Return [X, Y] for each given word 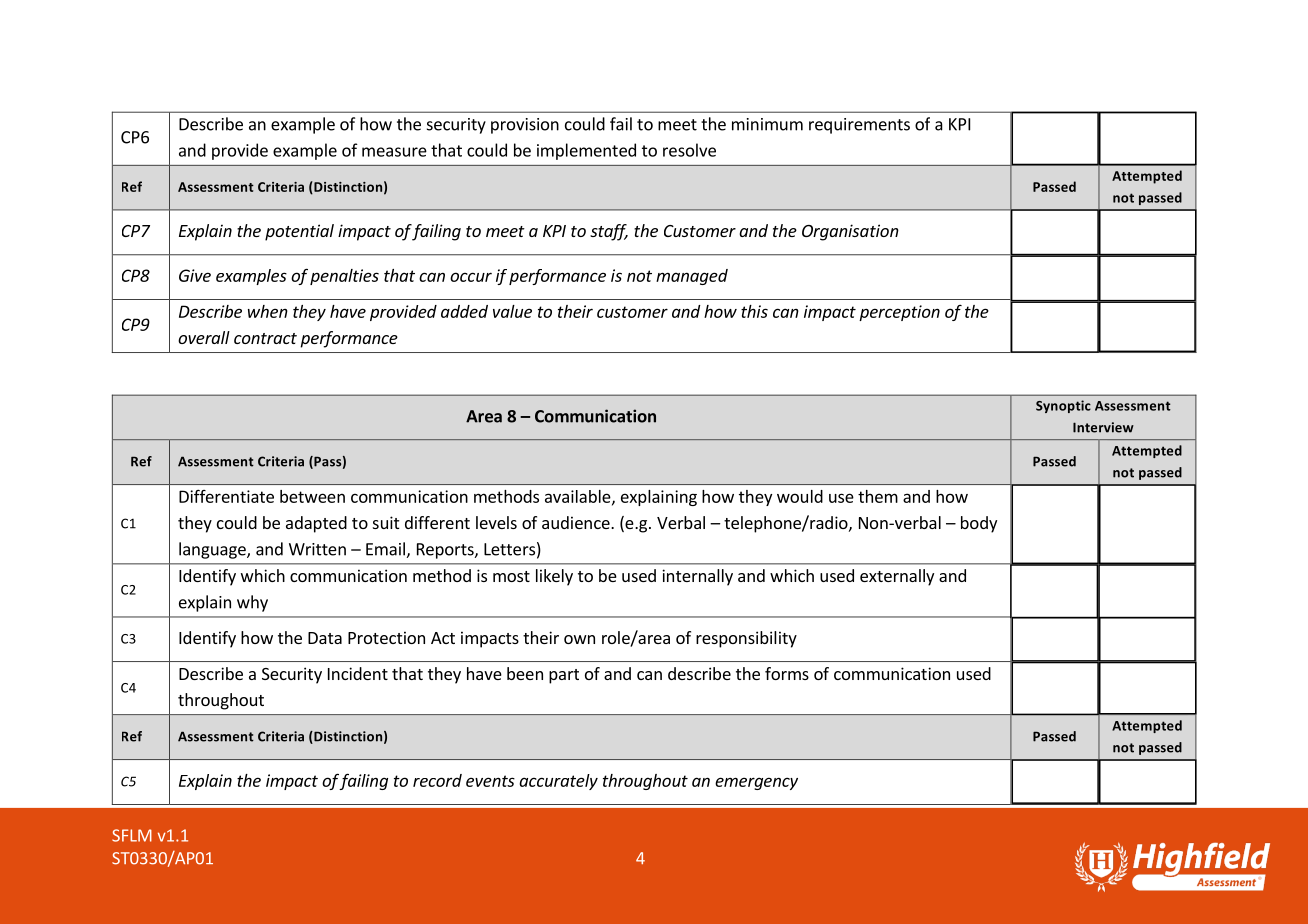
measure [394, 152]
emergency [756, 783]
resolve [689, 150]
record [437, 780]
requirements [859, 126]
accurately [558, 782]
